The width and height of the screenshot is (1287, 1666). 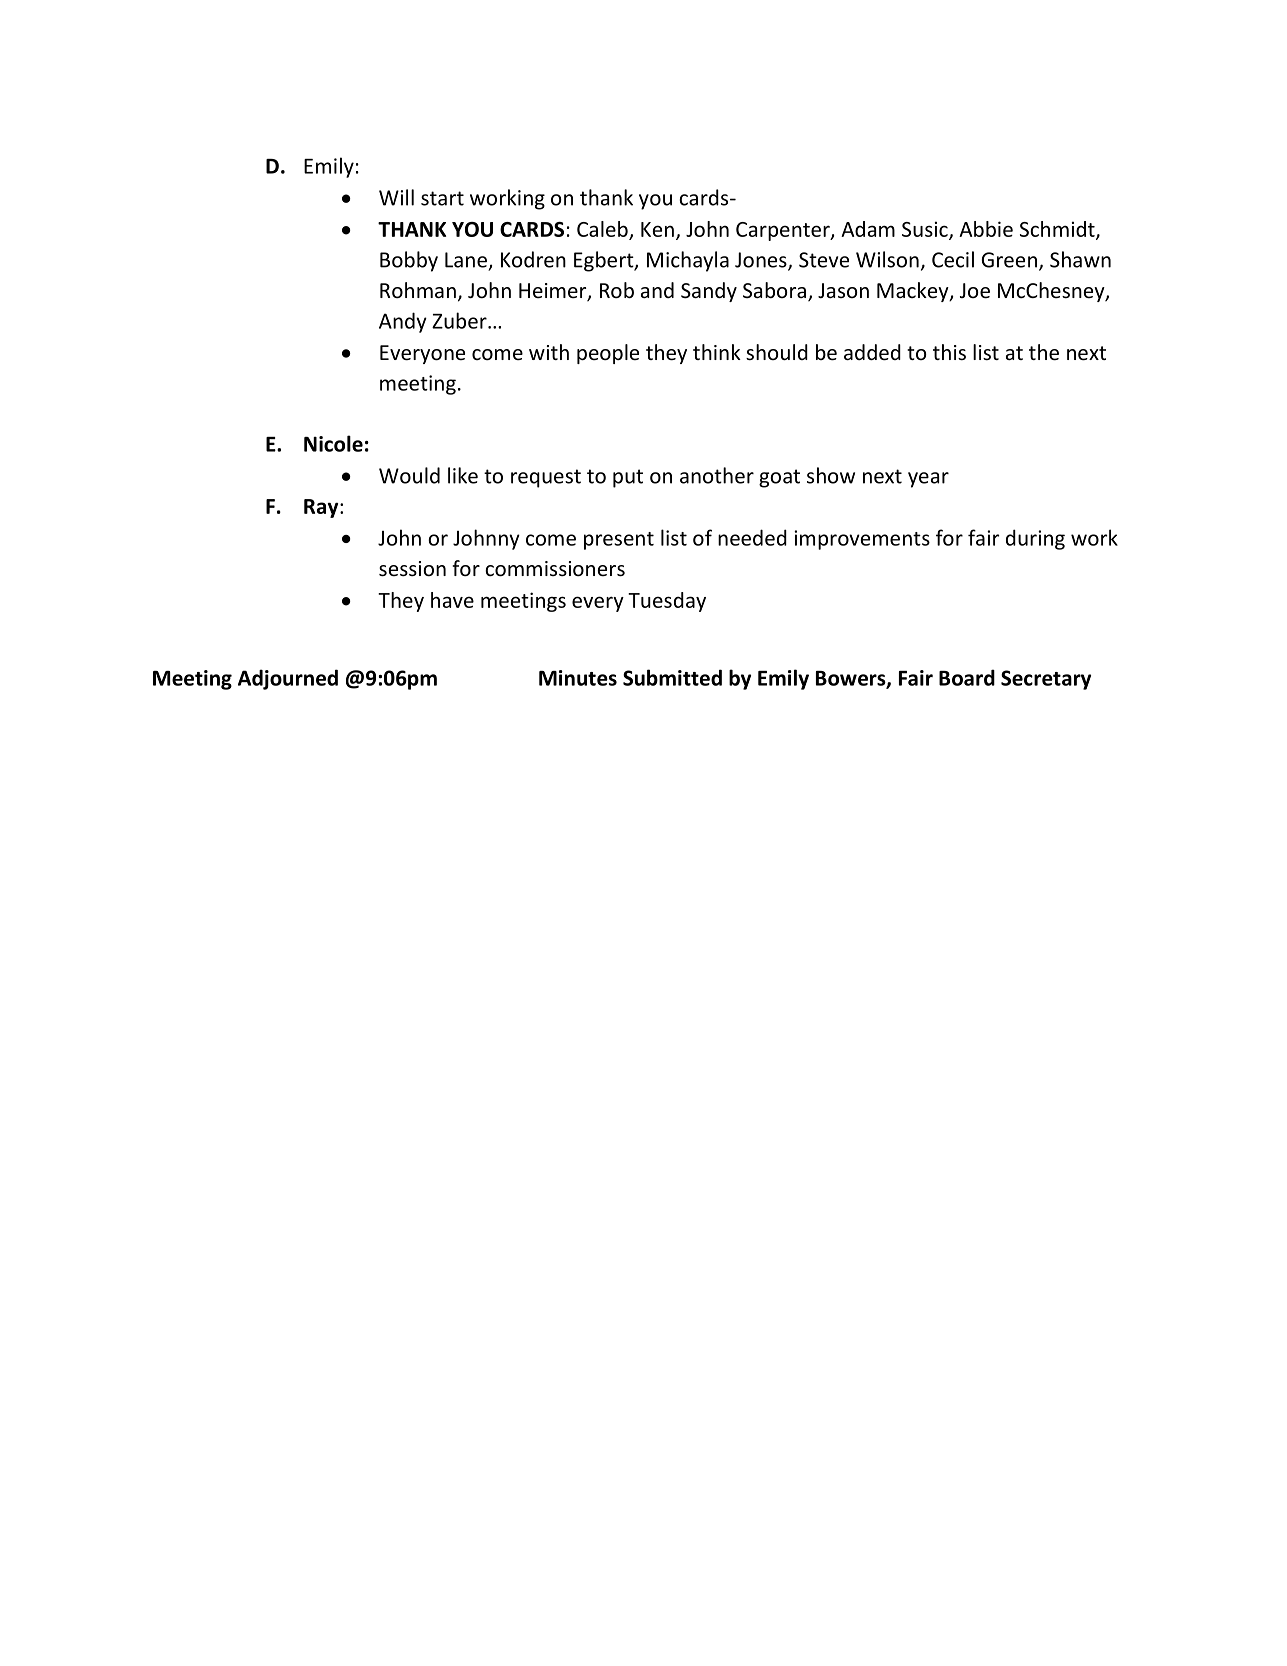 What do you see at coordinates (460, 320) in the screenshot?
I see `Zuber` at bounding box center [460, 320].
